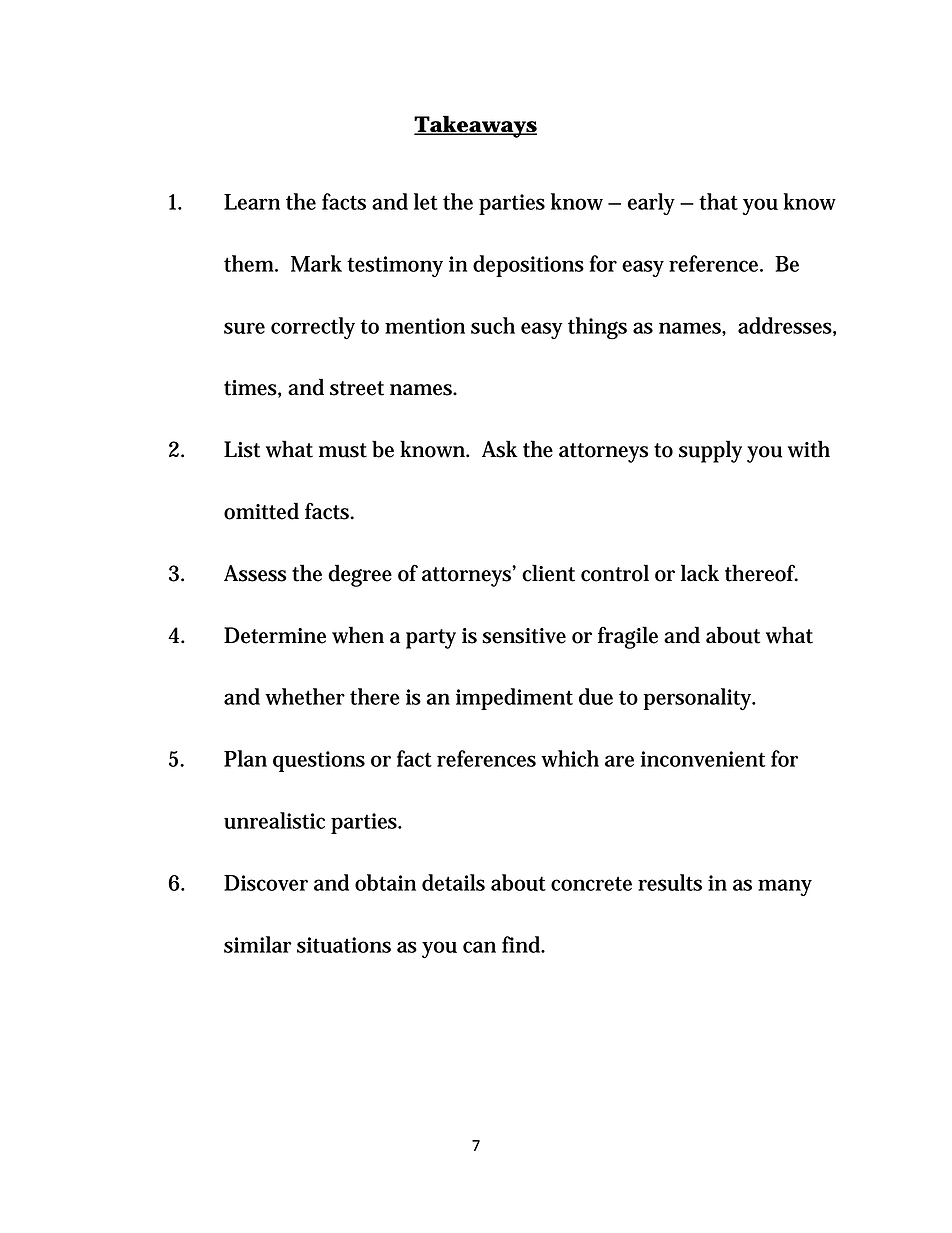 The height and width of the screenshot is (1233, 952). What do you see at coordinates (313, 328) in the screenshot?
I see `correctly` at bounding box center [313, 328].
